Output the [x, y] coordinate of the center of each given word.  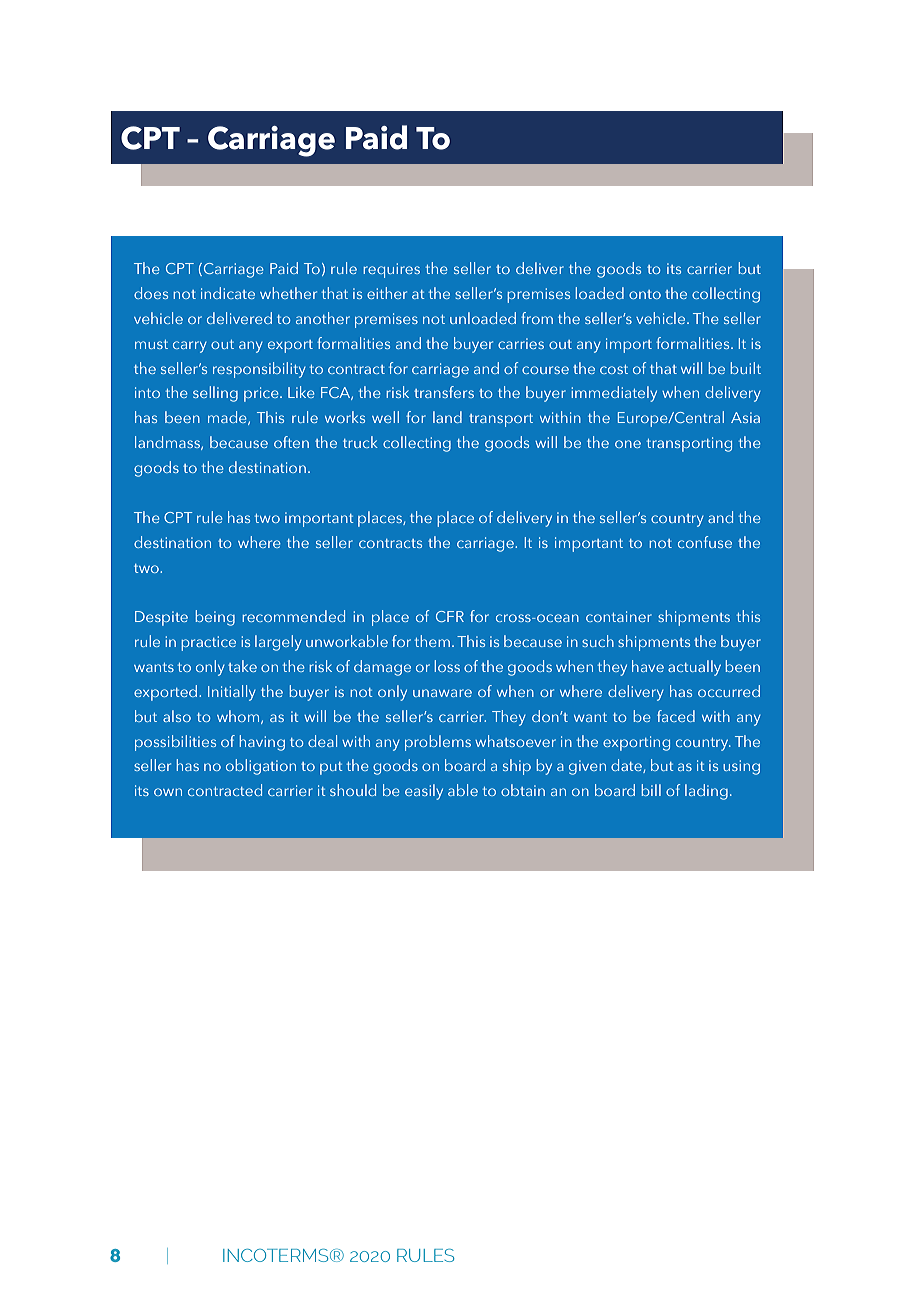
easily [424, 792]
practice [208, 643]
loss [447, 666]
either [387, 293]
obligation [261, 767]
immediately [614, 394]
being [215, 618]
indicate [228, 293]
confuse [705, 542]
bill [651, 790]
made [228, 418]
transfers [444, 392]
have [648, 666]
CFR [450, 616]
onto [645, 294]
